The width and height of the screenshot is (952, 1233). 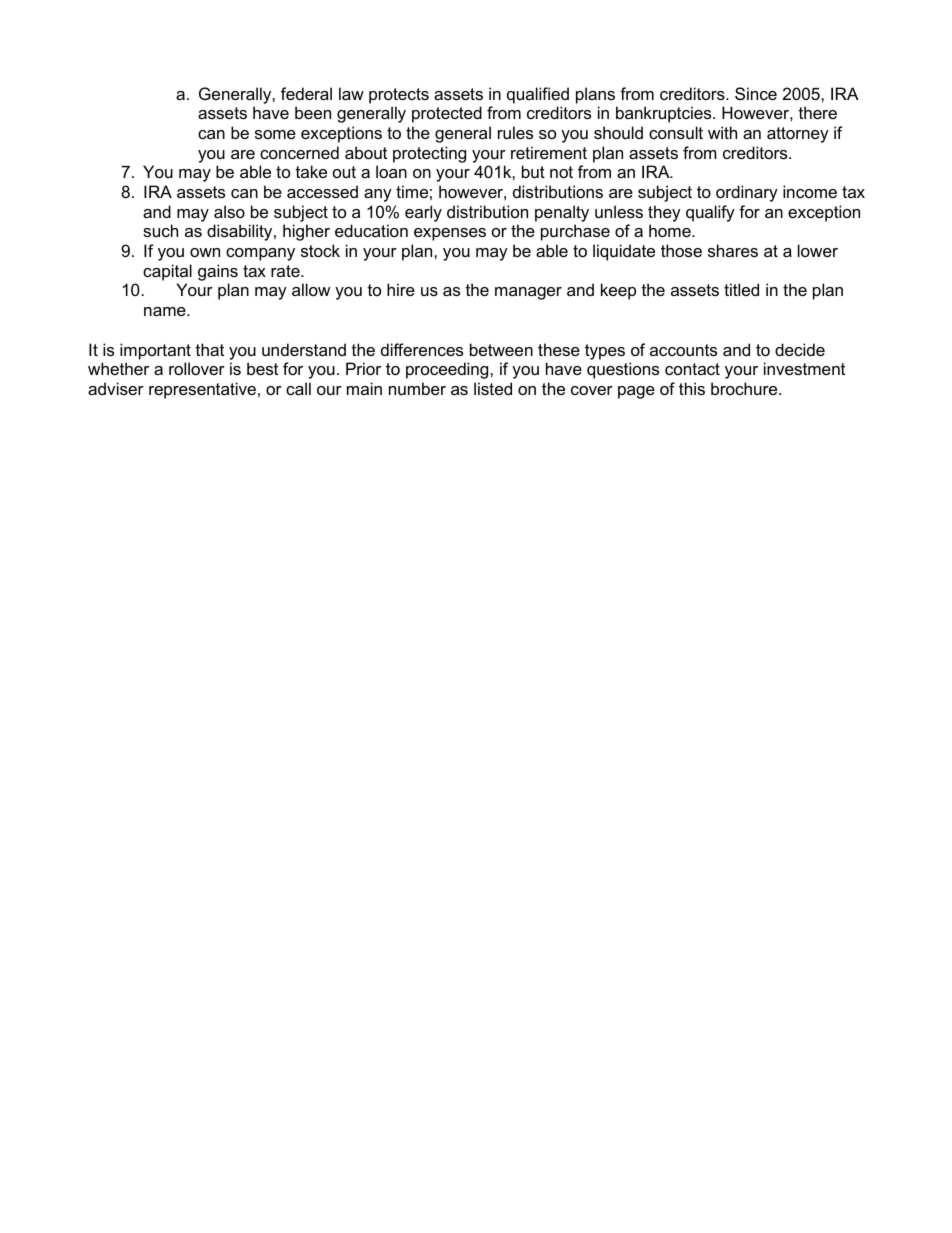 What do you see at coordinates (218, 272) in the screenshot?
I see `gains` at bounding box center [218, 272].
